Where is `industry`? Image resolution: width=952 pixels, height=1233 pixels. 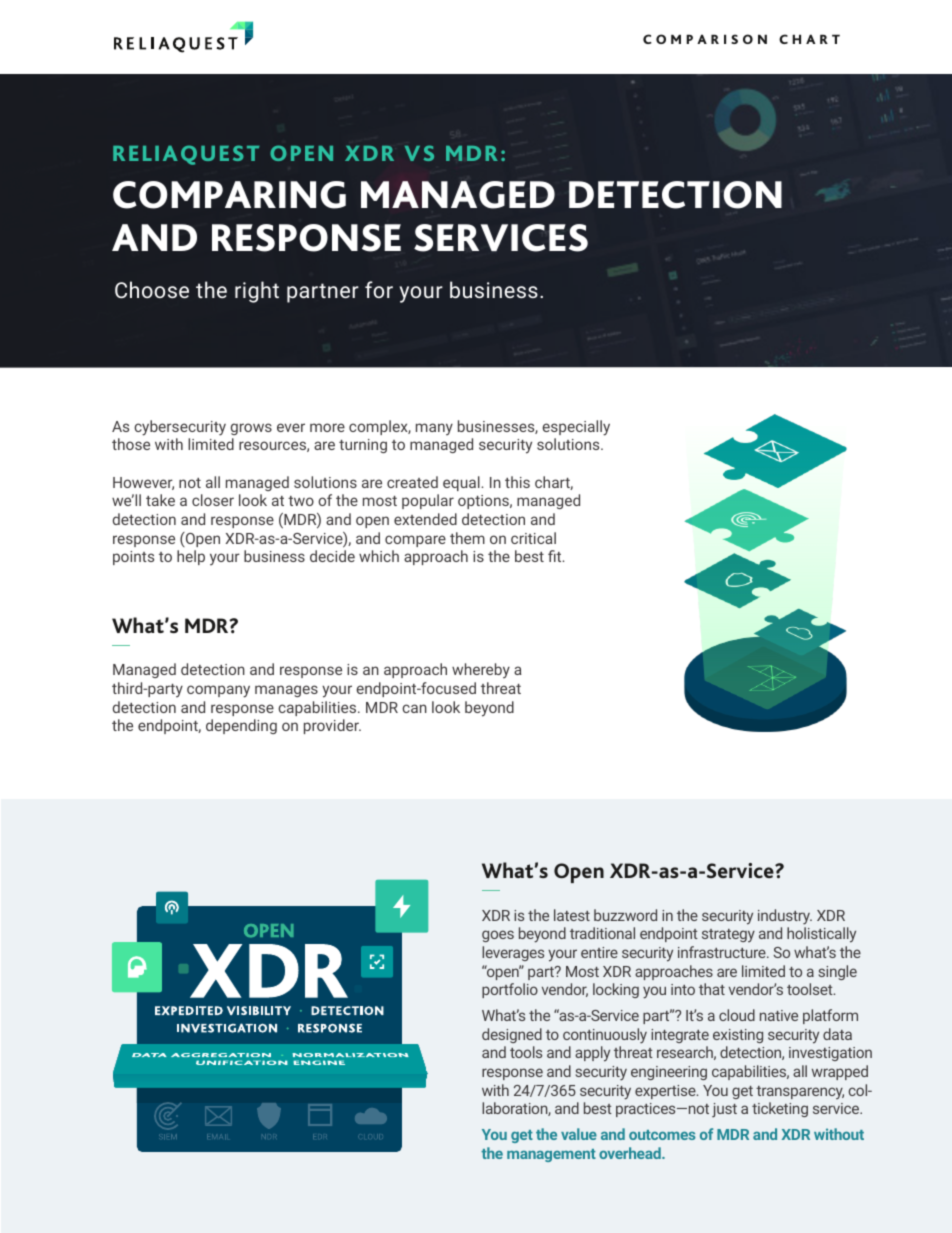 industry is located at coordinates (785, 917).
